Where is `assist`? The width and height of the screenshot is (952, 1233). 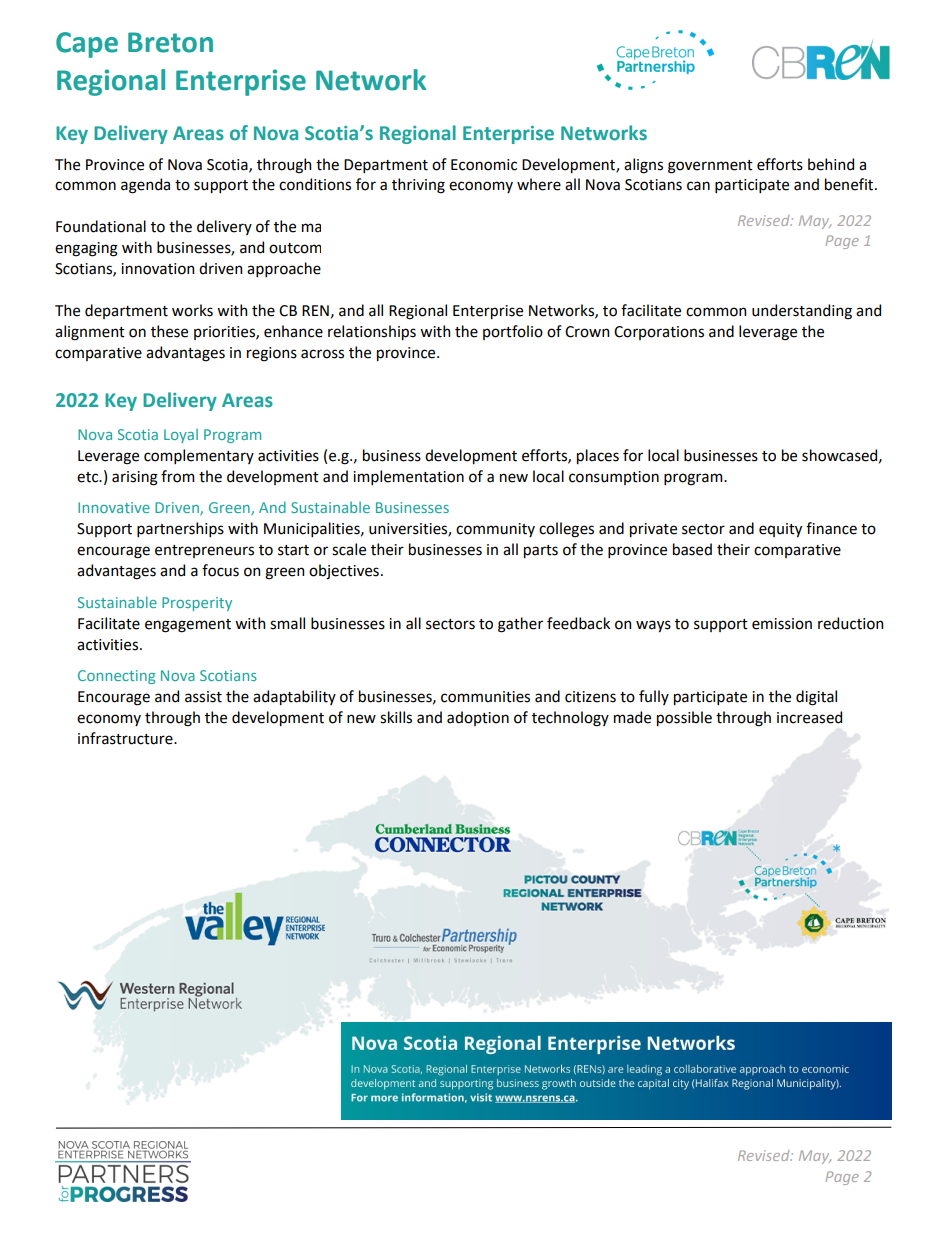 assist is located at coordinates (203, 697).
